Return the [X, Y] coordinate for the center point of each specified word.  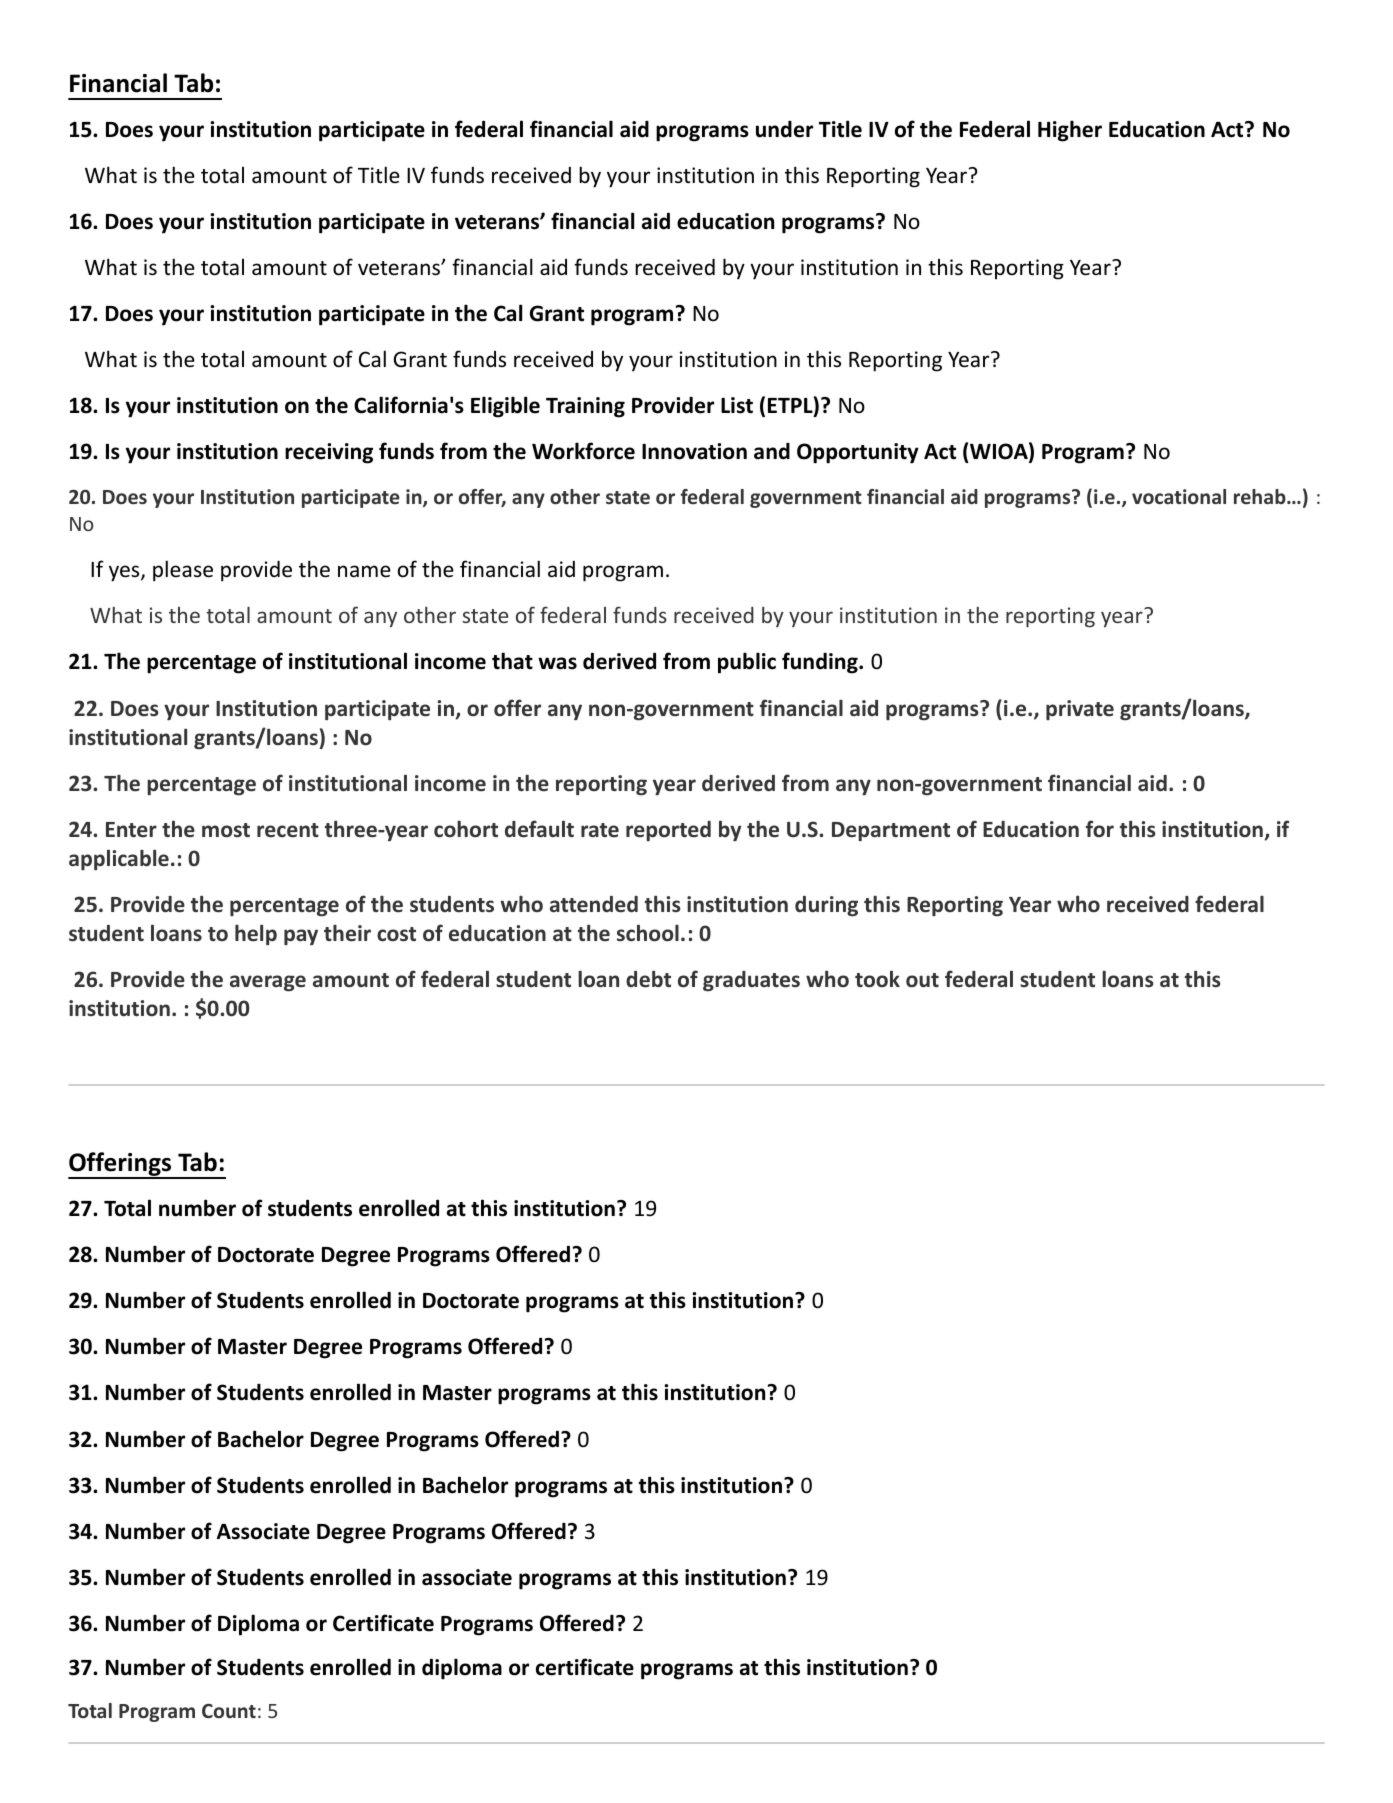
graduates [751, 981]
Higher [1070, 131]
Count [229, 1711]
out [922, 980]
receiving [329, 453]
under [784, 129]
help [256, 935]
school [648, 933]
